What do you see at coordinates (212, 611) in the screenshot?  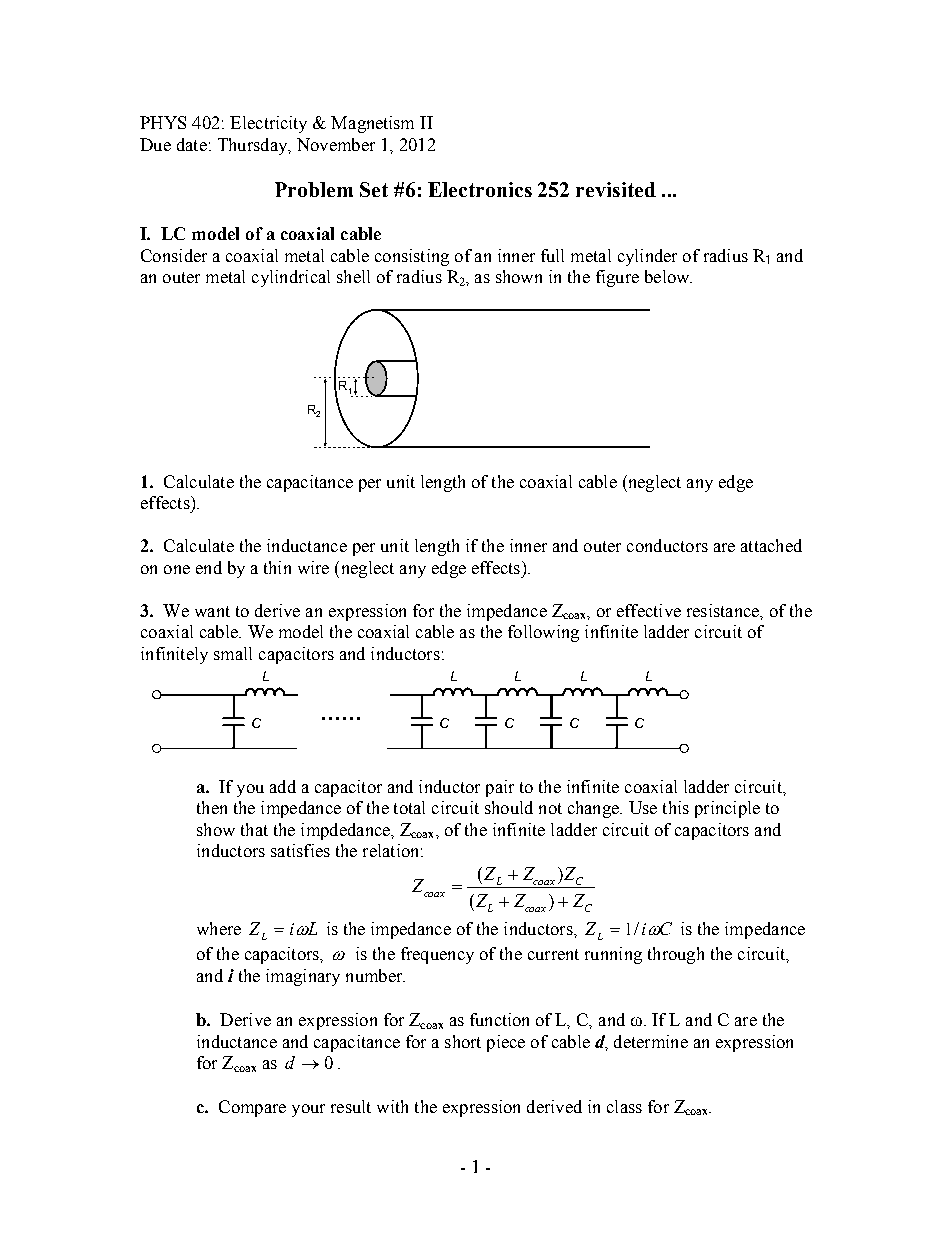 I see `want` at bounding box center [212, 611].
